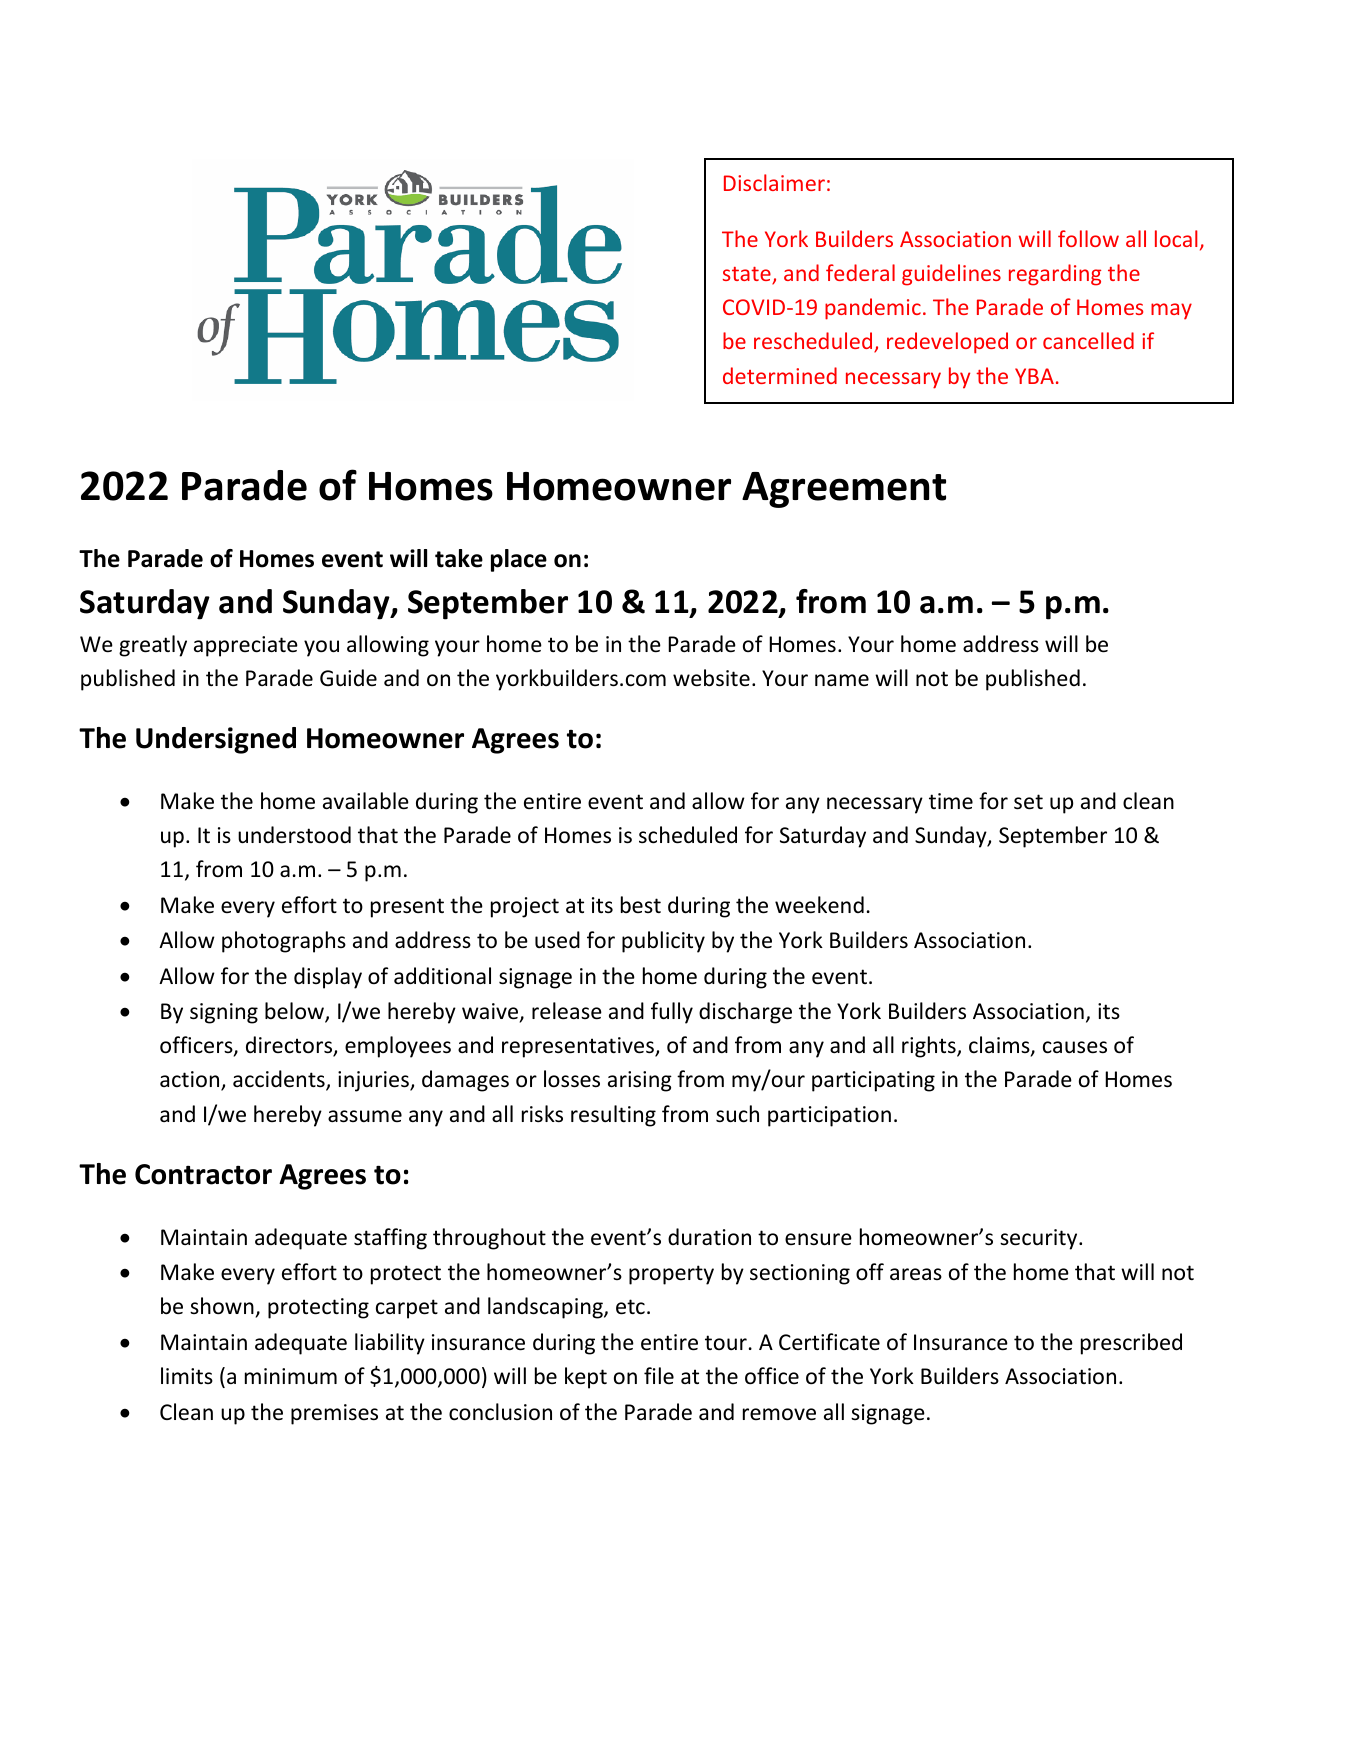 The image size is (1354, 1752). What do you see at coordinates (659, 1375) in the document?
I see `file` at bounding box center [659, 1375].
